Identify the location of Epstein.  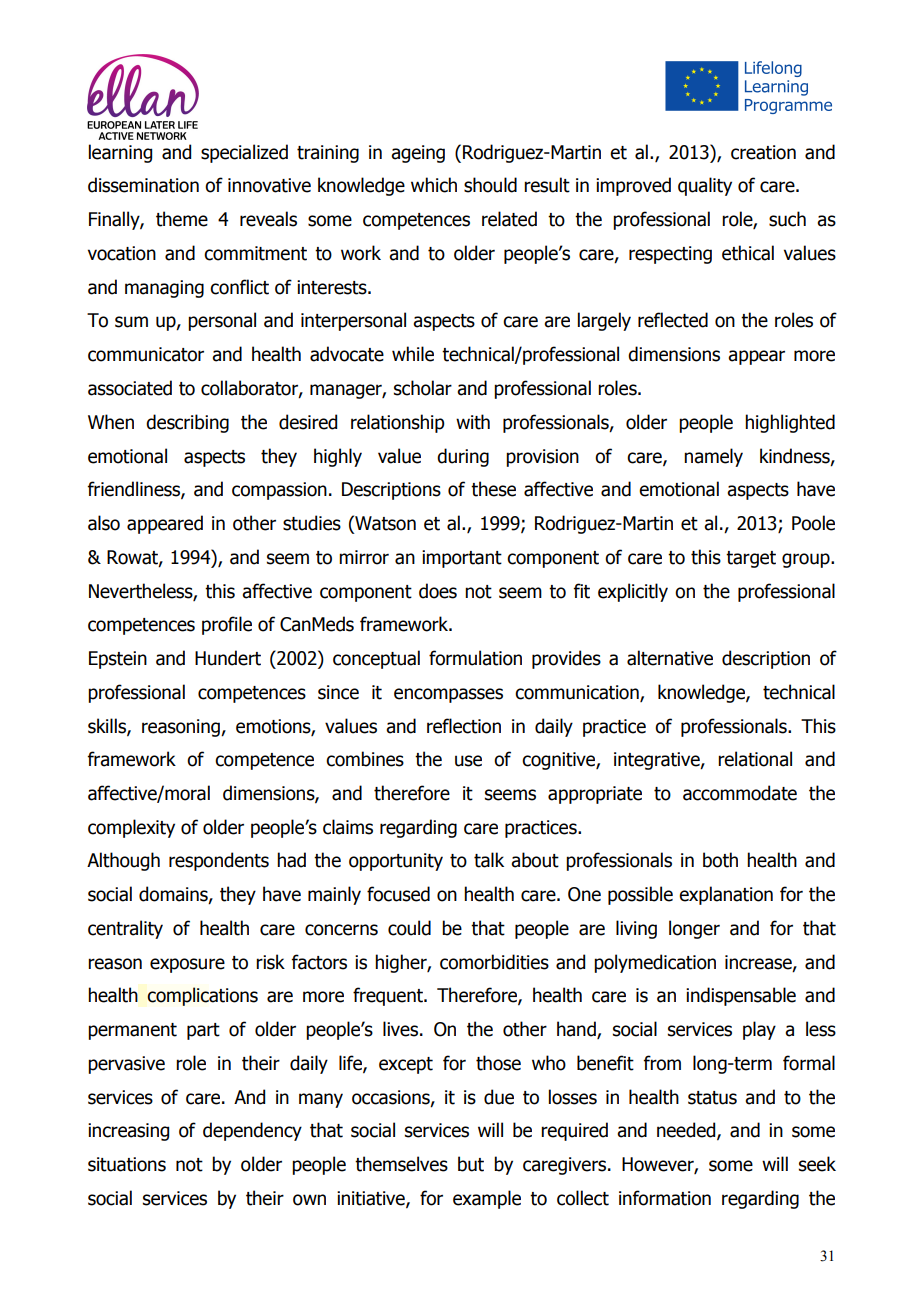
(118, 660).
